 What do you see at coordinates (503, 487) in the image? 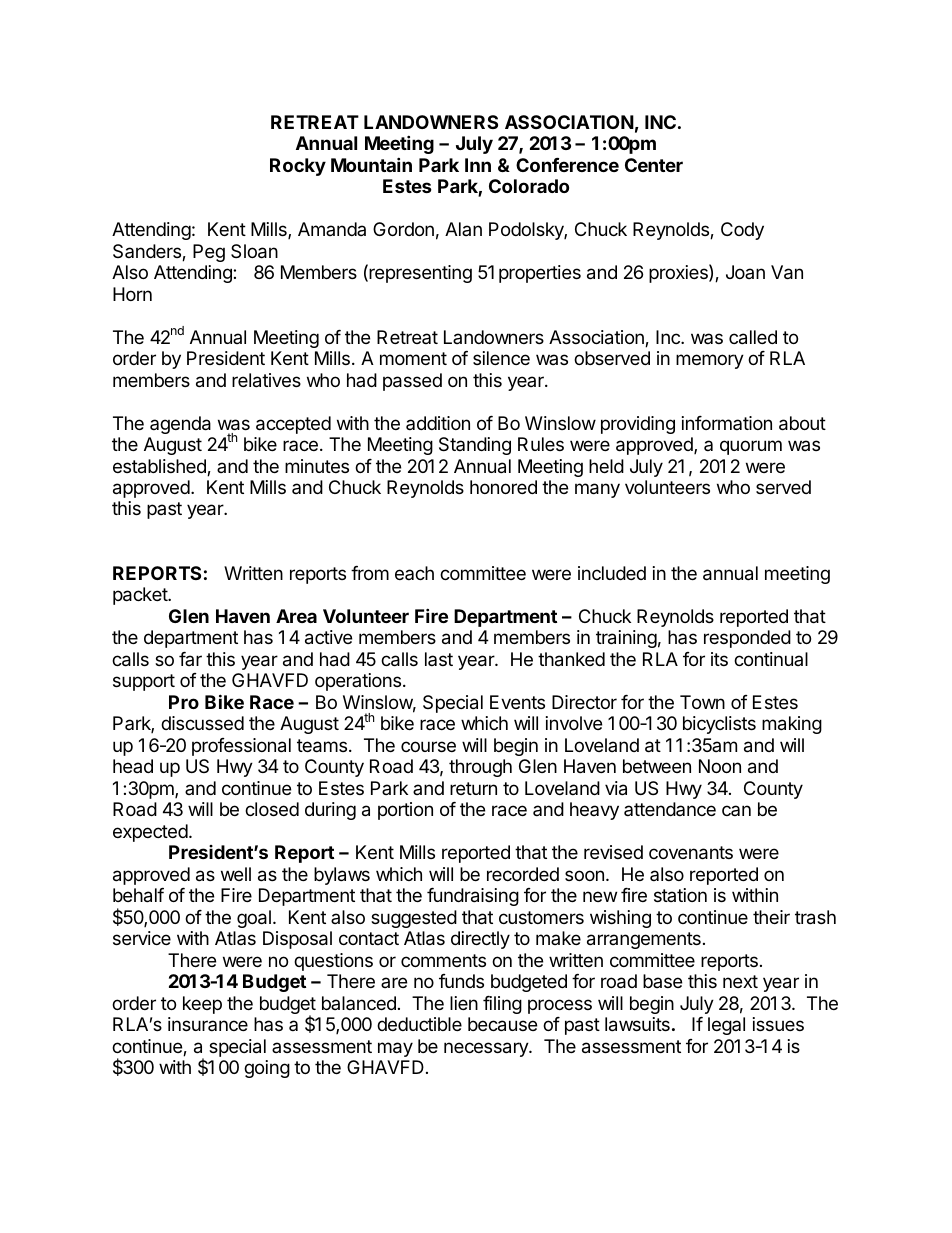
I see `honored` at bounding box center [503, 487].
